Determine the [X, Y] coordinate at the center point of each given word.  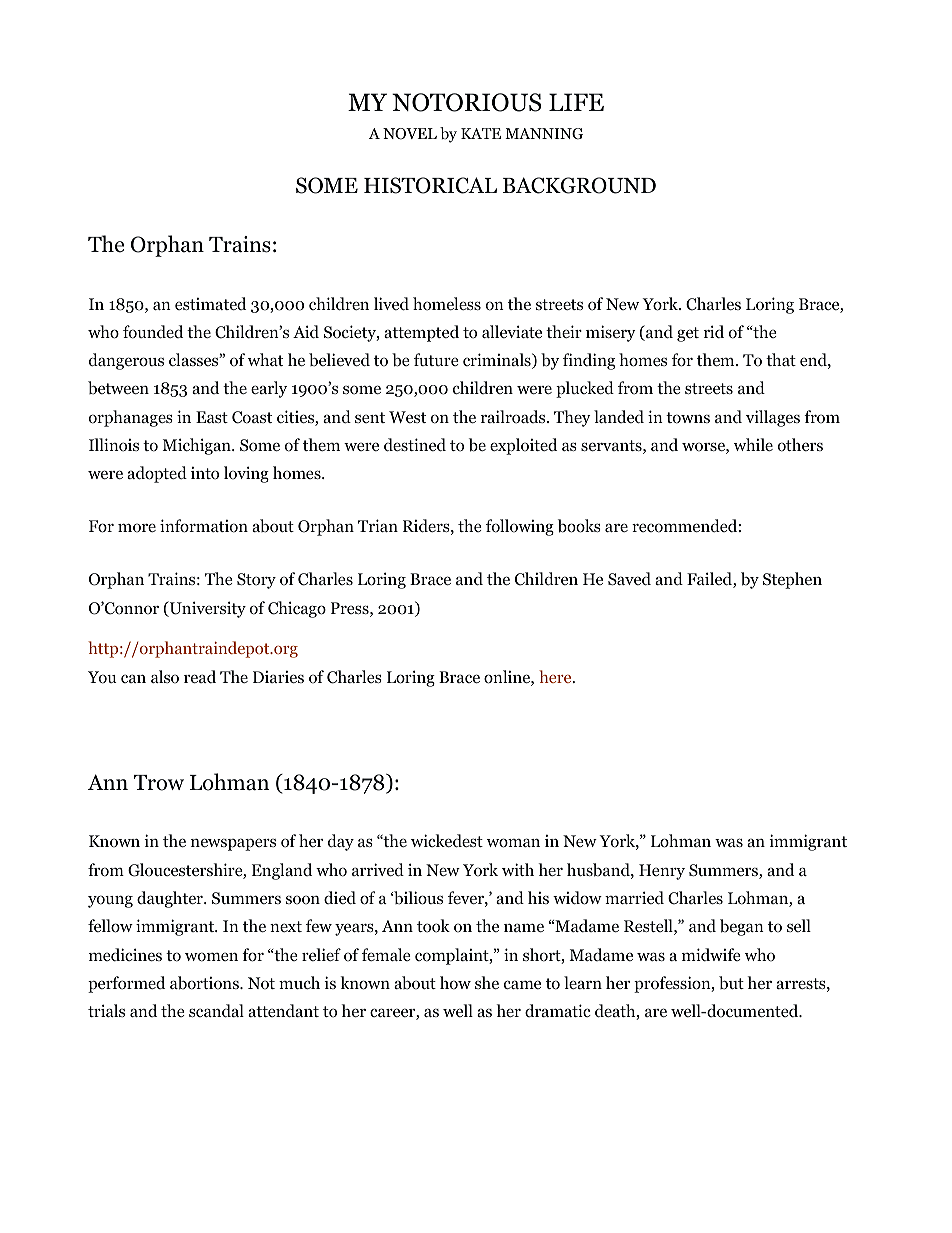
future [436, 359]
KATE [481, 133]
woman [513, 843]
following [520, 527]
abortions [205, 983]
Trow [159, 783]
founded [153, 332]
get [688, 334]
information [204, 526]
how [455, 983]
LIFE [576, 102]
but [731, 983]
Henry [662, 872]
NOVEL [410, 134]
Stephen [792, 580]
